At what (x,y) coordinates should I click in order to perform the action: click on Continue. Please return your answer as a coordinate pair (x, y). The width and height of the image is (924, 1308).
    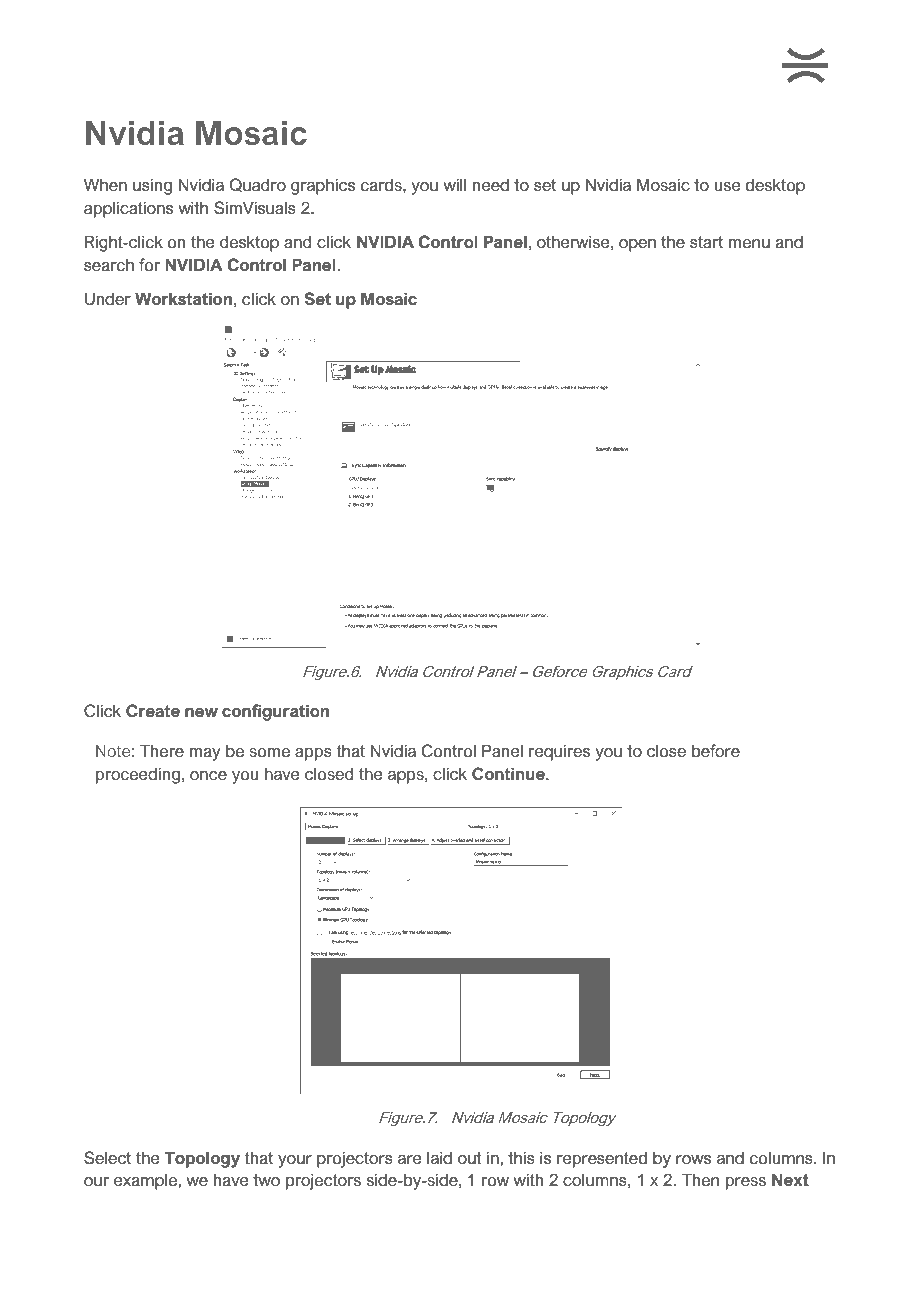
    Looking at the image, I should click on (509, 773).
